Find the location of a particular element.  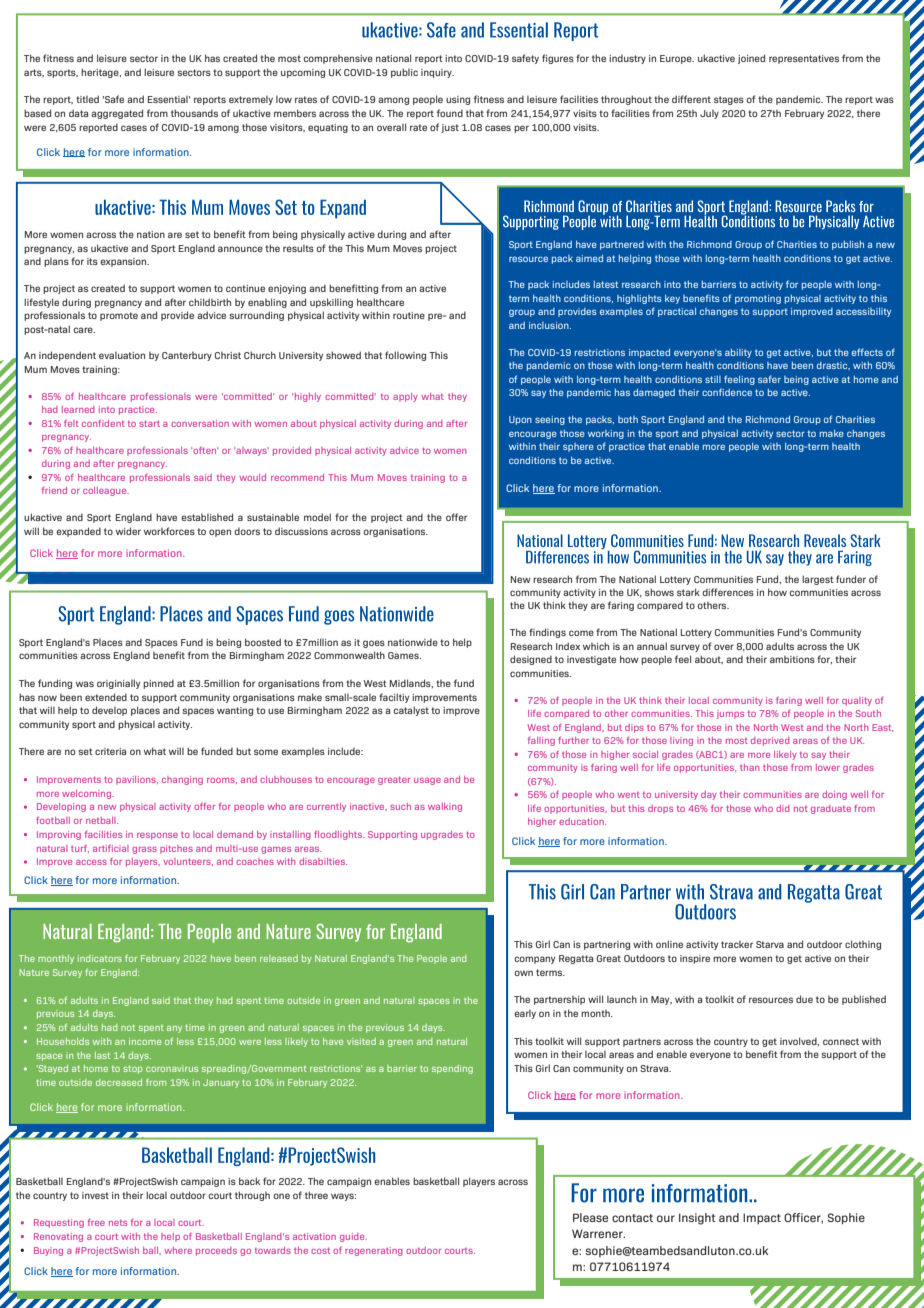

regenerating is located at coordinates (374, 1251).
